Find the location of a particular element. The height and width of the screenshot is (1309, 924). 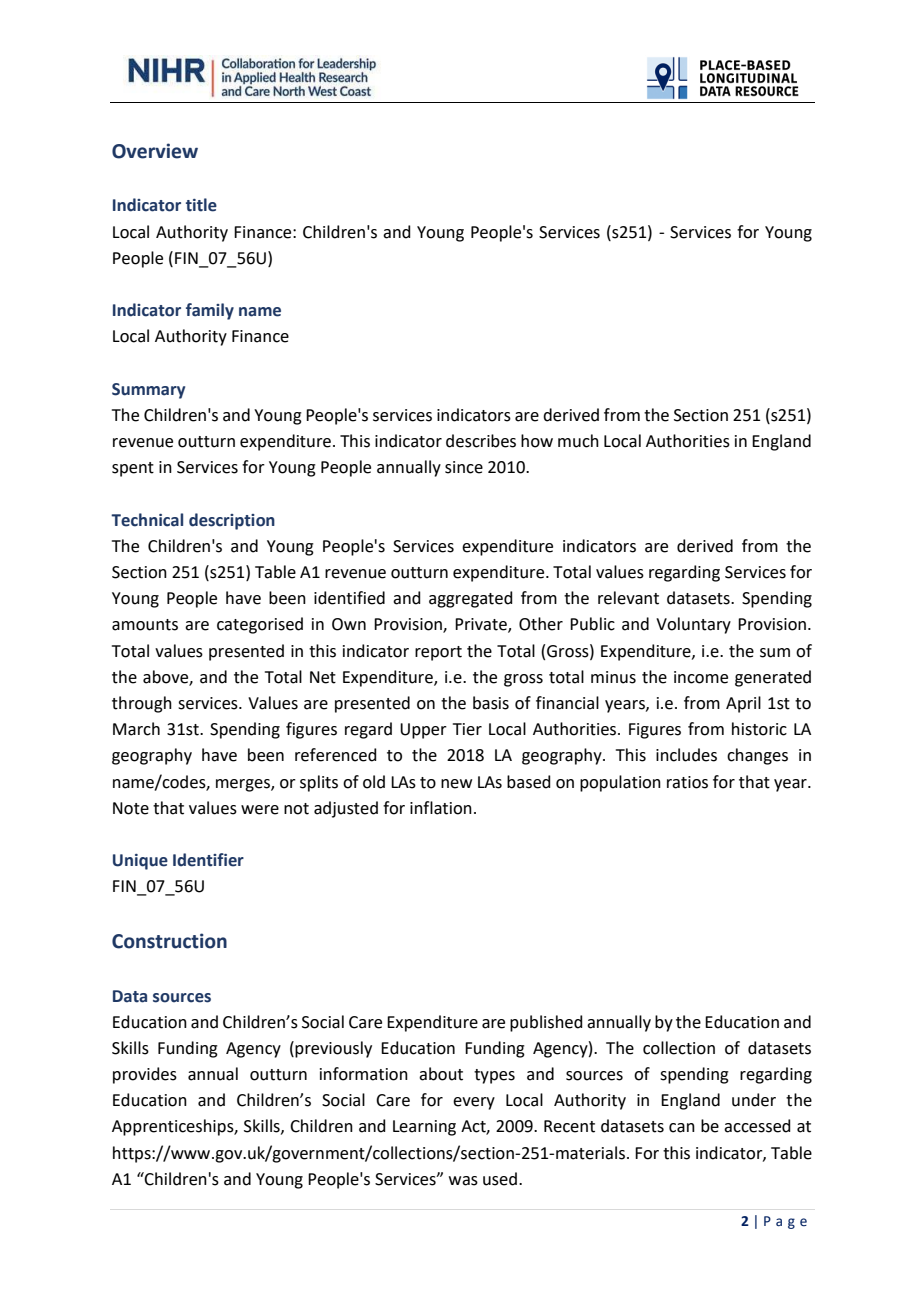

much is located at coordinates (578, 441).
